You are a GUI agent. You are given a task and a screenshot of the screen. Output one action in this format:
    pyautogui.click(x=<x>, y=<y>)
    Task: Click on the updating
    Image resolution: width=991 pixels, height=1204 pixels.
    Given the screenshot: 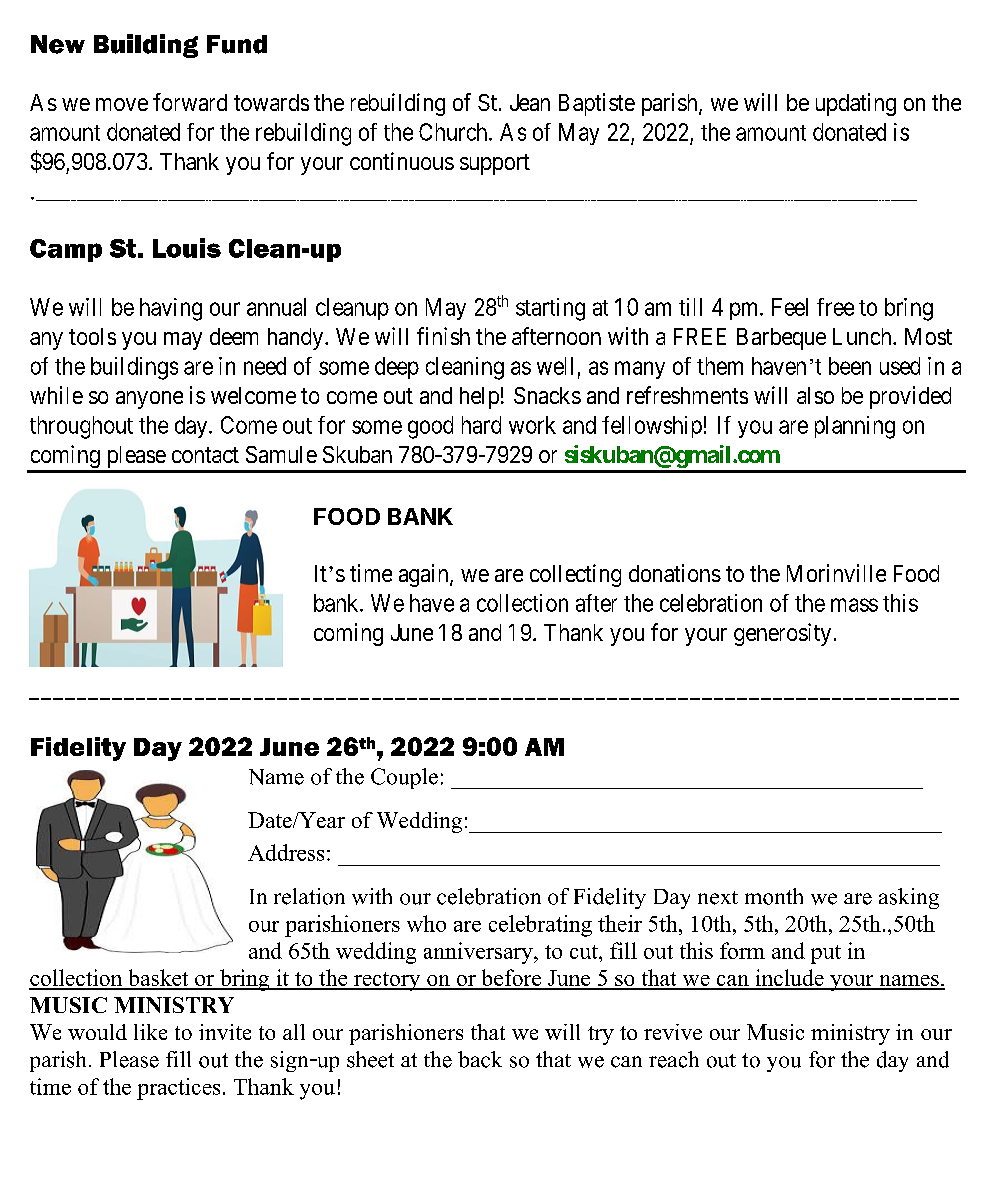 What is the action you would take?
    pyautogui.click(x=856, y=104)
